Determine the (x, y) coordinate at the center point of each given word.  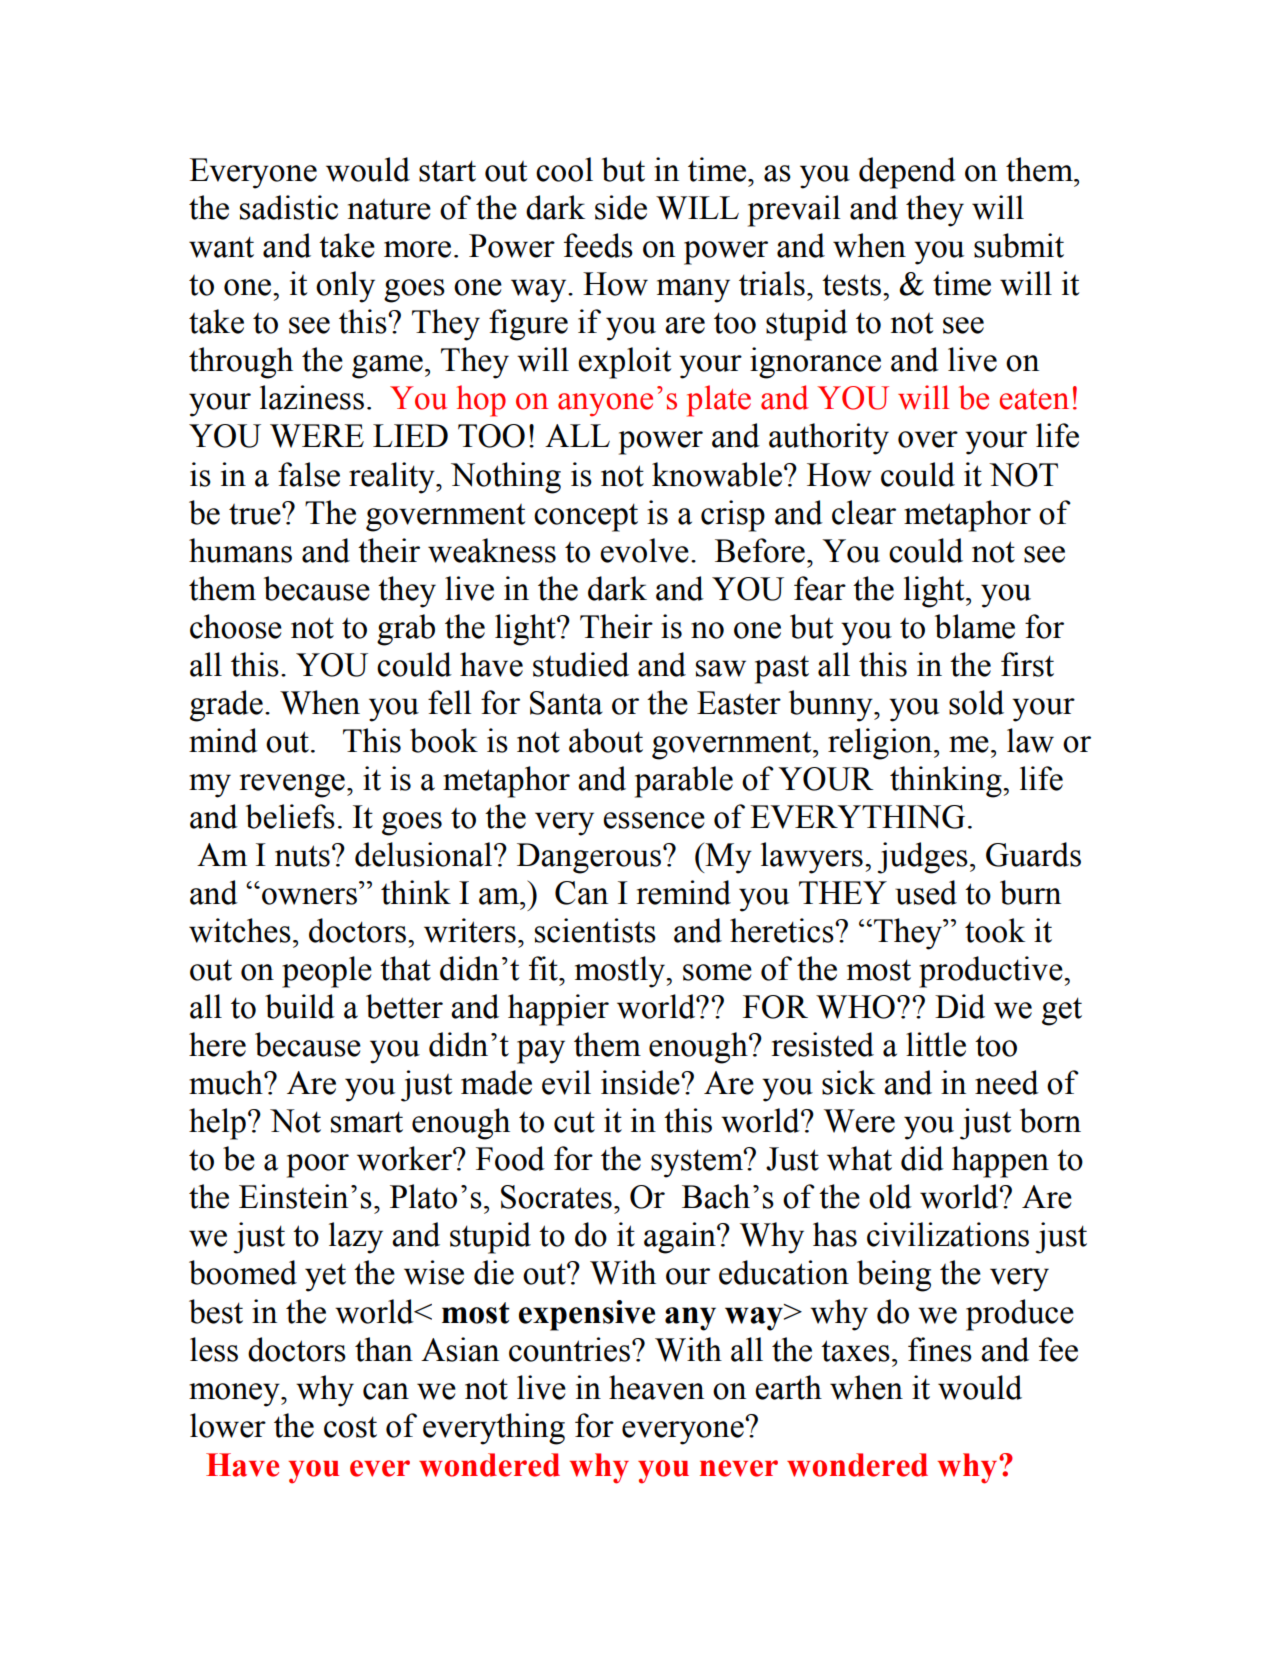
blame (975, 626)
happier (558, 1010)
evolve (644, 550)
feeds (598, 245)
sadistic (289, 207)
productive (992, 972)
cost (350, 1427)
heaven (656, 1387)
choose (236, 626)
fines (940, 1349)
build (300, 1006)
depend (907, 173)
